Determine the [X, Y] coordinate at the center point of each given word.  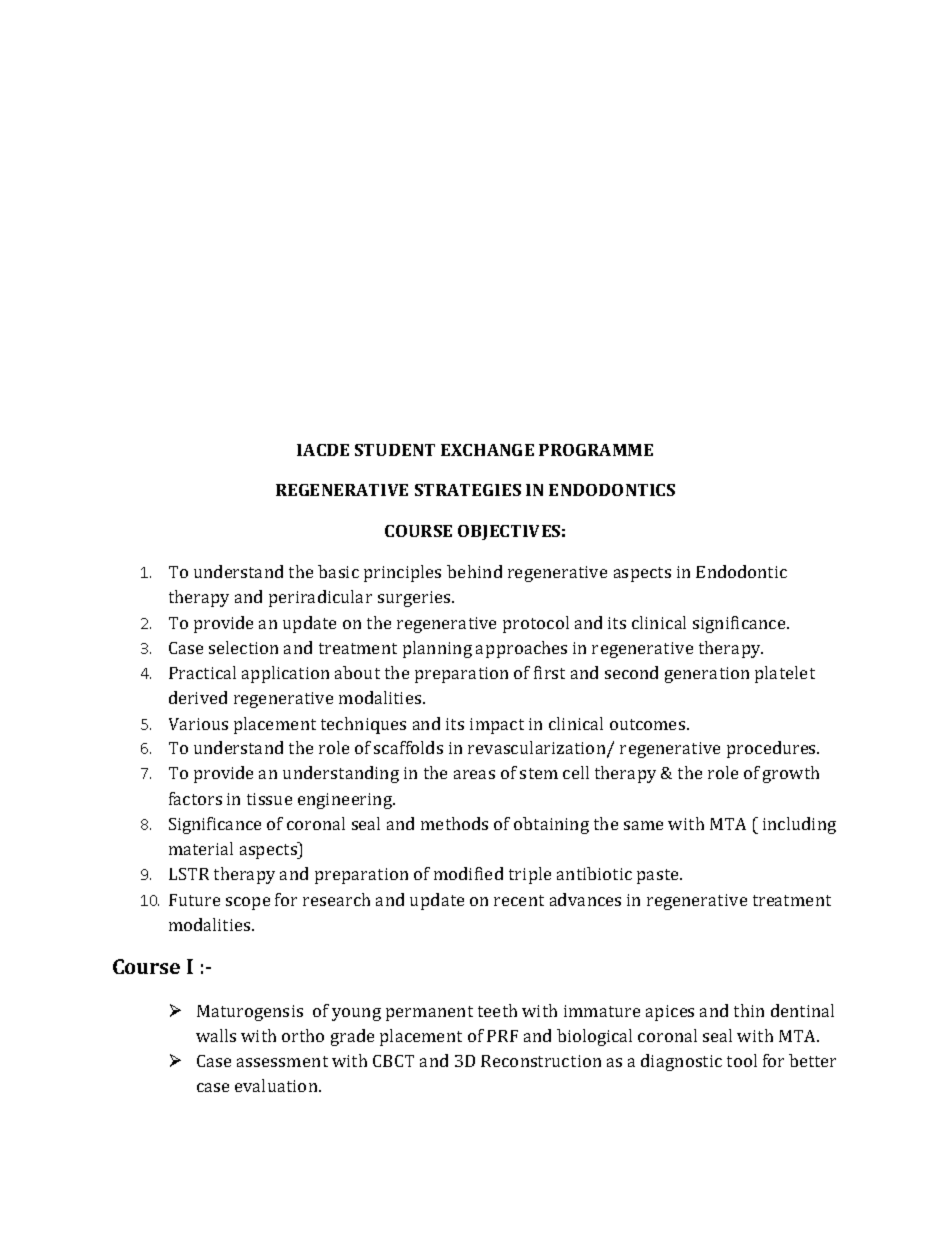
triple [530, 875]
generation [707, 675]
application [285, 674]
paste [659, 876]
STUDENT [395, 450]
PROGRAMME [596, 450]
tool [742, 1060]
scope [248, 903]
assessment [282, 1061]
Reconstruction [541, 1061]
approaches [521, 649]
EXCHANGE [487, 450]
